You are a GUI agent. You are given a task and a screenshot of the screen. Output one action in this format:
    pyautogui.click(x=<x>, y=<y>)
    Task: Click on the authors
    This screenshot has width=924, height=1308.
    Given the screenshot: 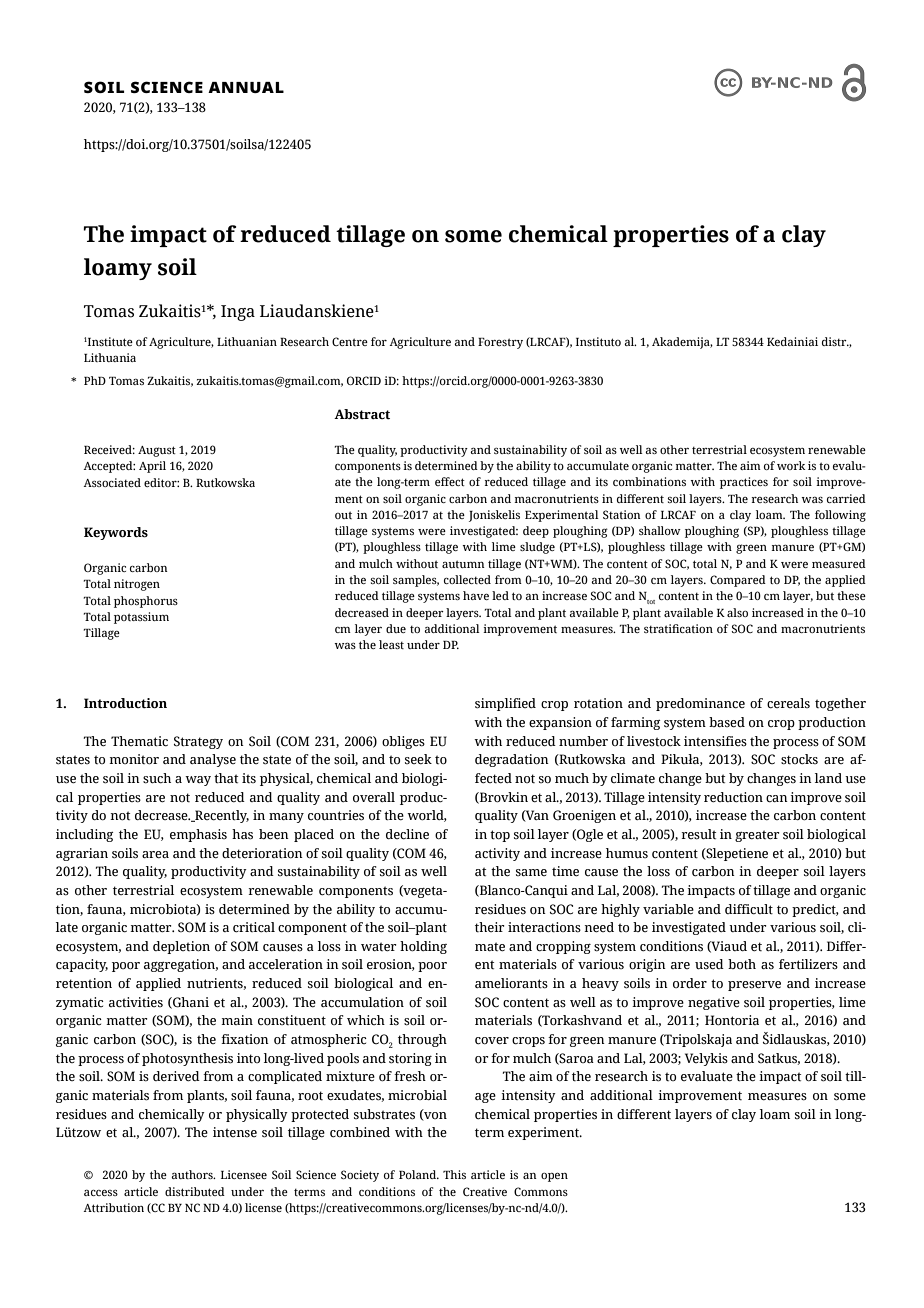 What is the action you would take?
    pyautogui.click(x=193, y=1174)
